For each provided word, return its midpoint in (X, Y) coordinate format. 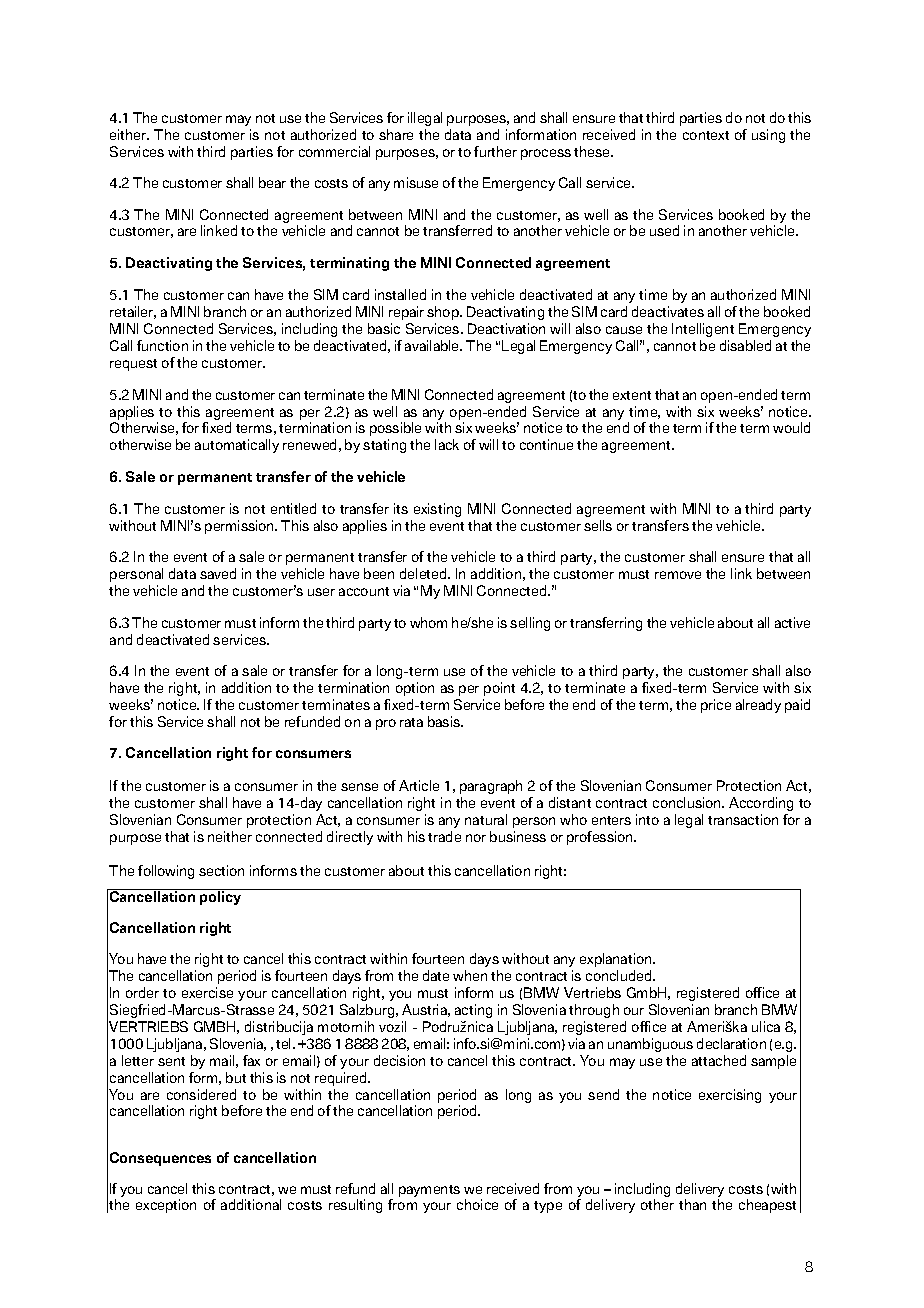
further (495, 151)
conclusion (688, 802)
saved (218, 573)
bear (272, 182)
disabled (745, 345)
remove (678, 575)
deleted (424, 573)
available (433, 345)
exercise (207, 992)
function (162, 345)
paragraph (491, 787)
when (470, 975)
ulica (766, 1026)
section (221, 870)
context (706, 135)
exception (166, 1206)
